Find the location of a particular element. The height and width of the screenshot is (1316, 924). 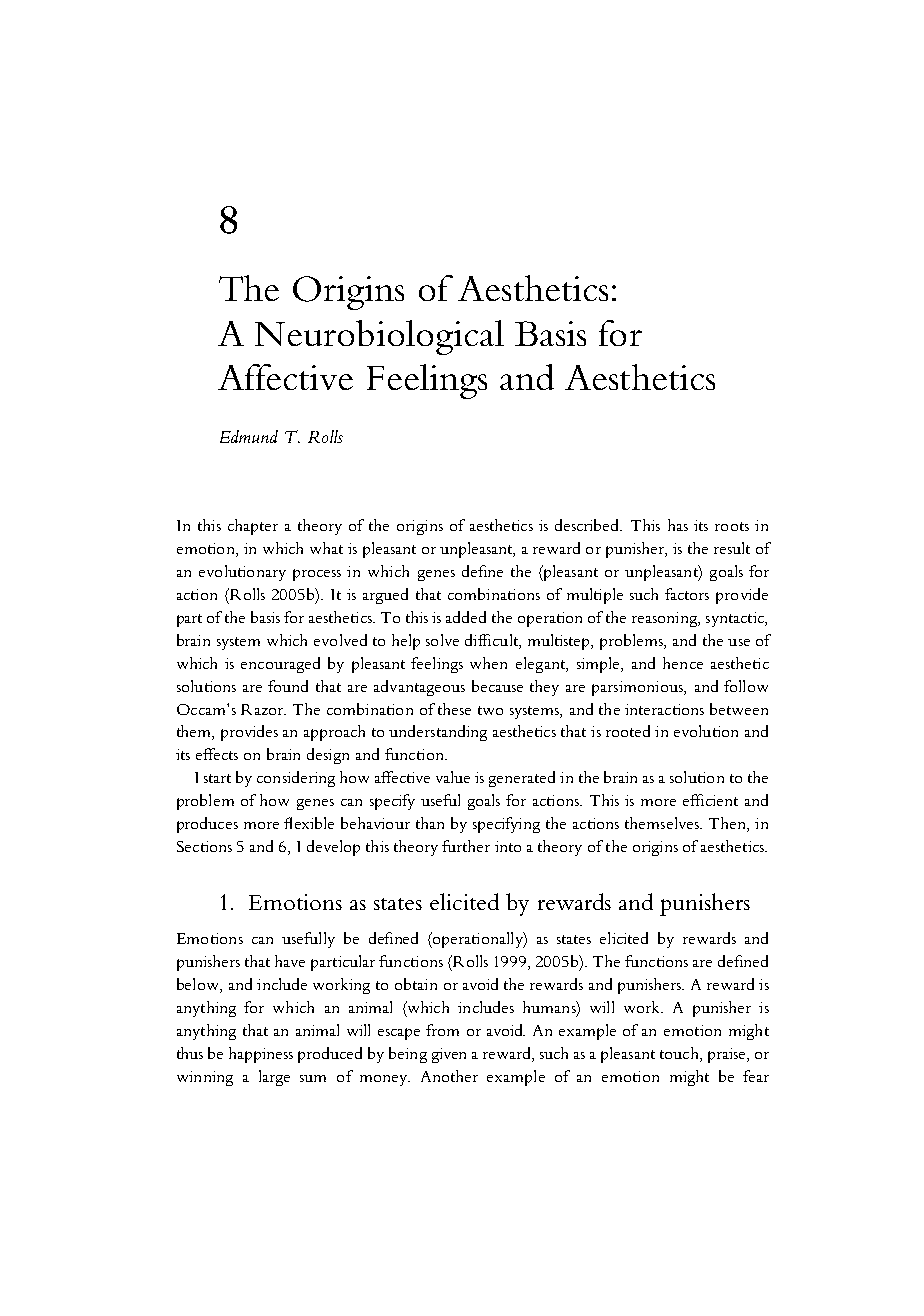

has is located at coordinates (678, 525).
